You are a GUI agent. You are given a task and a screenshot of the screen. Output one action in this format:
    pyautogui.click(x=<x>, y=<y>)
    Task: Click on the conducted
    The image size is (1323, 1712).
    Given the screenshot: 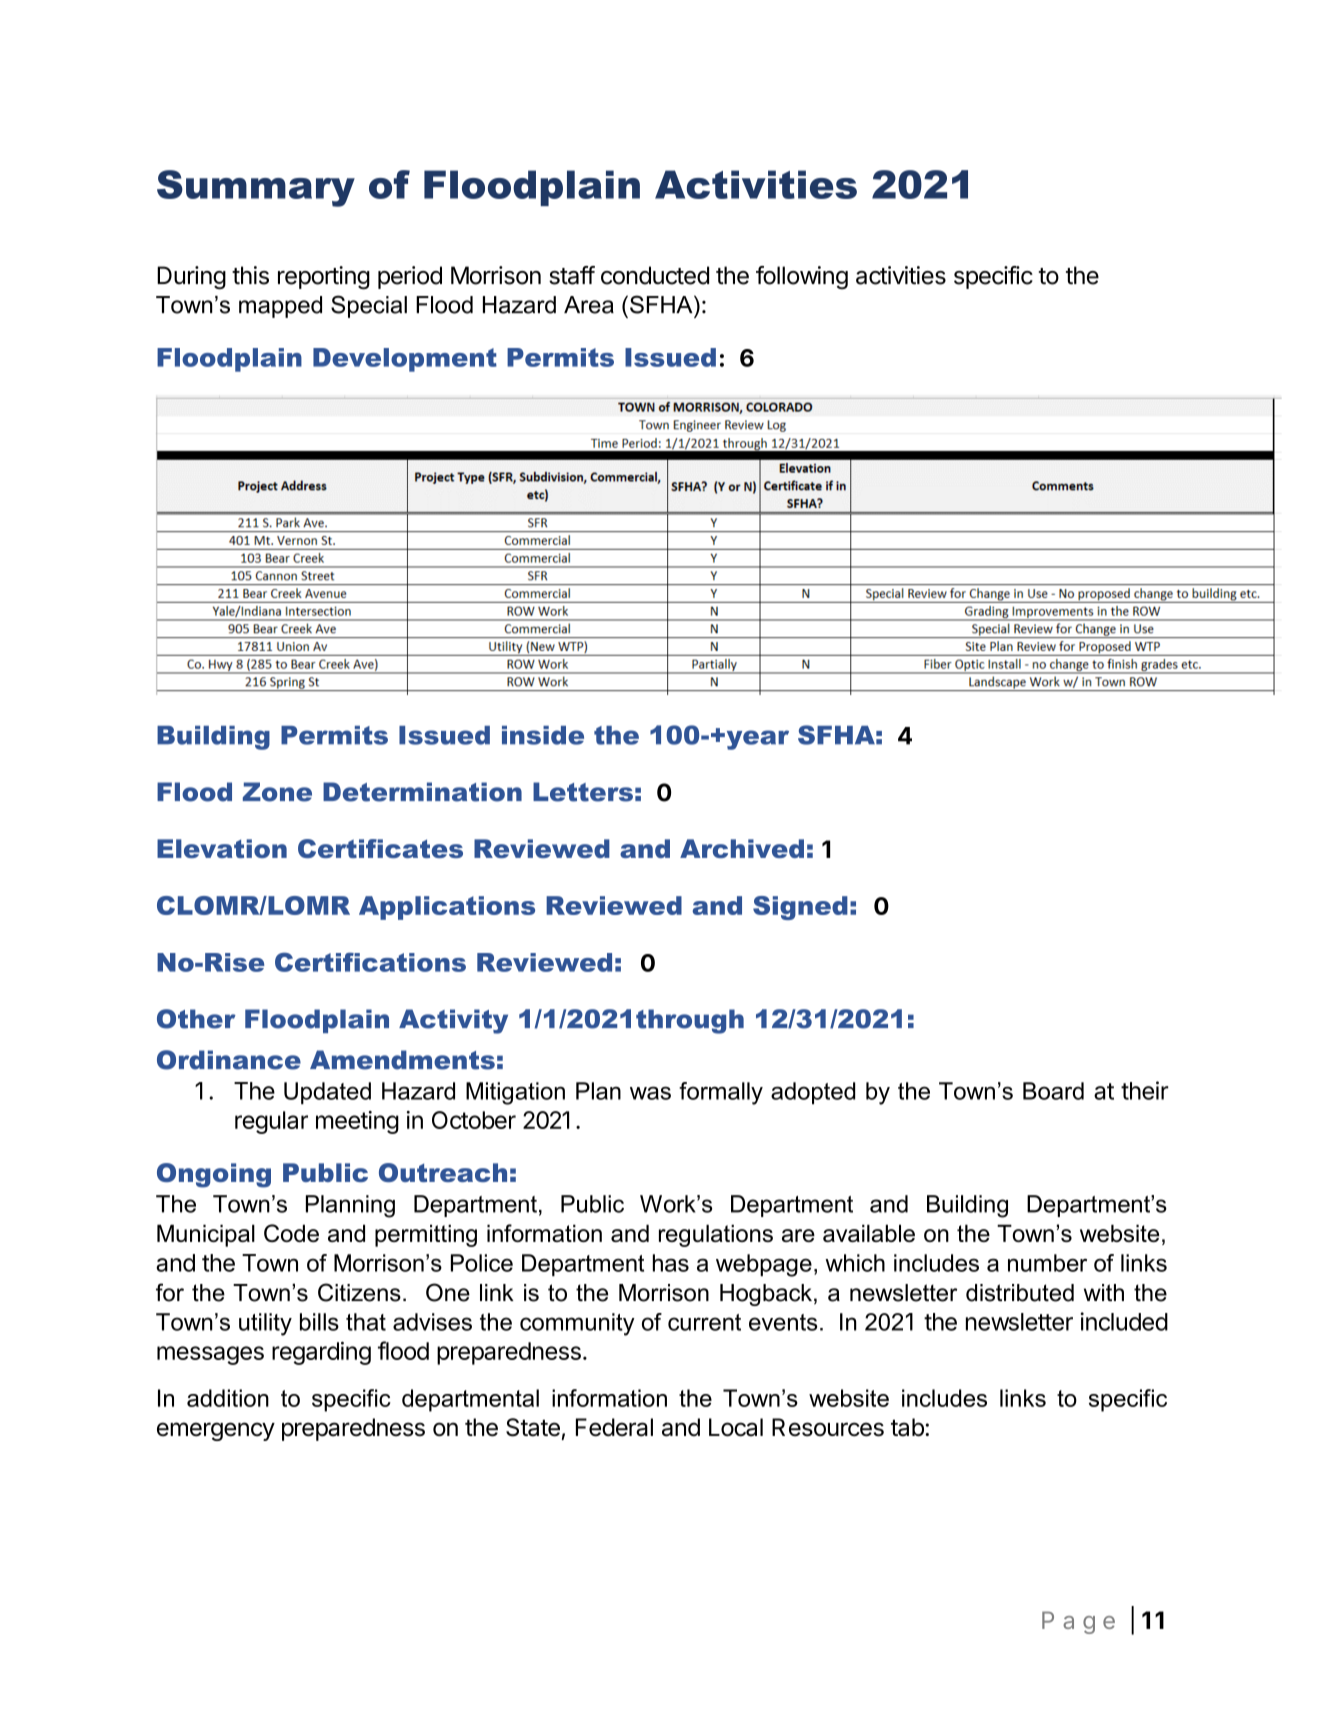 What is the action you would take?
    pyautogui.click(x=655, y=275)
